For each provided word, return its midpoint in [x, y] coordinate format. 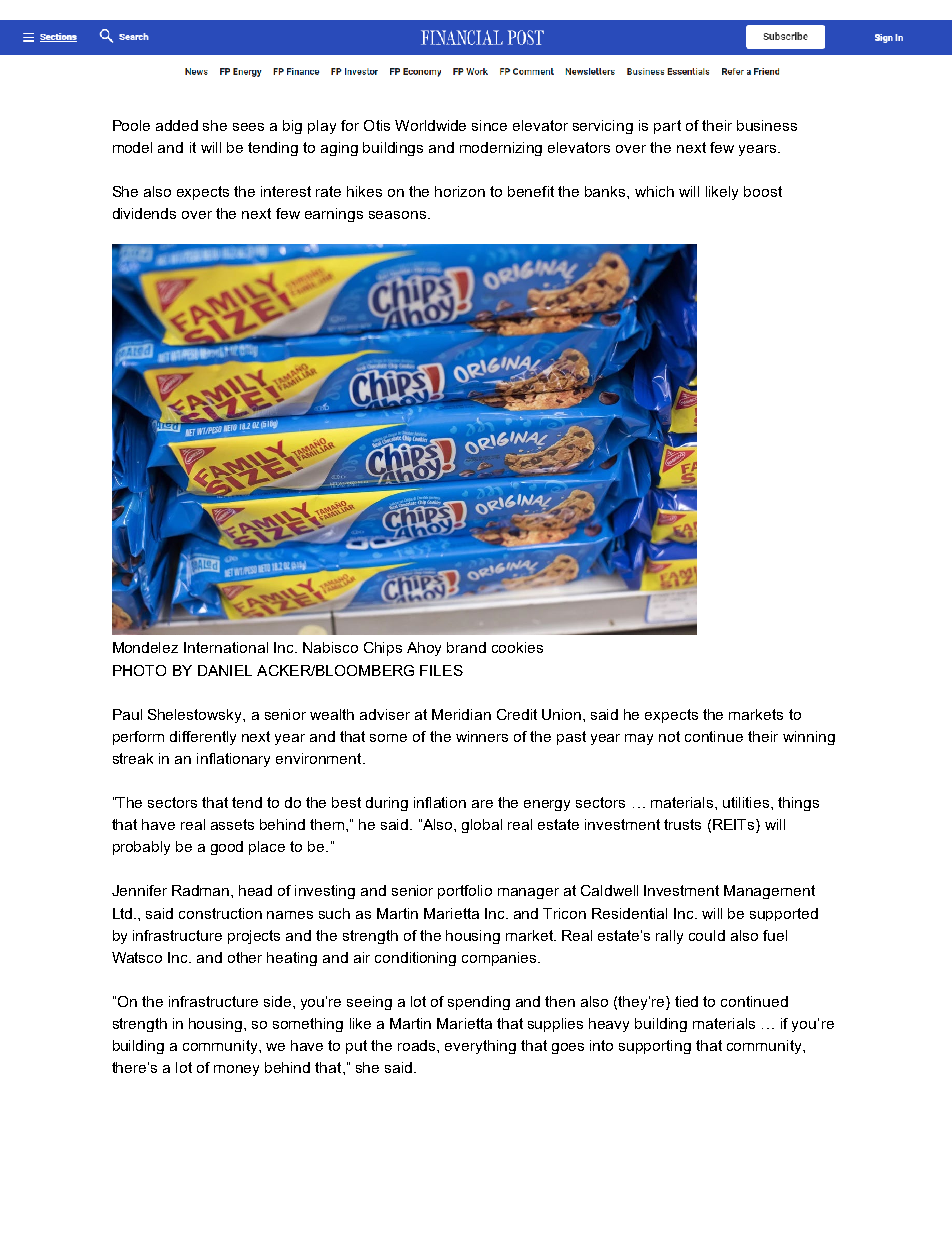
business [767, 125]
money [236, 1070]
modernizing [501, 149]
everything [480, 1047]
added [177, 125]
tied [686, 1001]
